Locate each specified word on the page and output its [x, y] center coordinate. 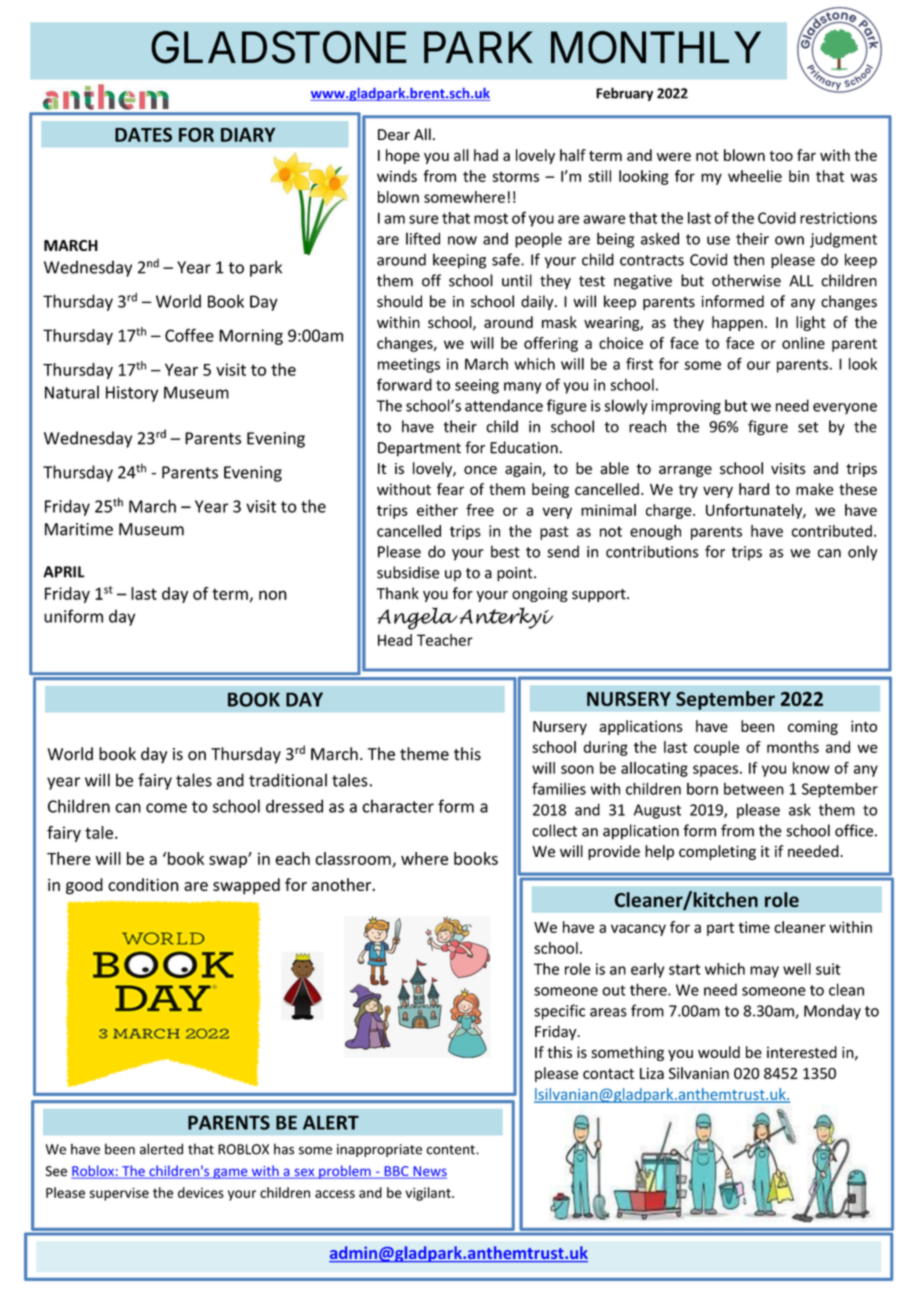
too [781, 156]
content [452, 1150]
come [166, 808]
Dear [394, 135]
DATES [143, 134]
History [132, 394]
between [754, 788]
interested [802, 1052]
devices [201, 1192]
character [398, 806]
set [808, 427]
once [480, 470]
